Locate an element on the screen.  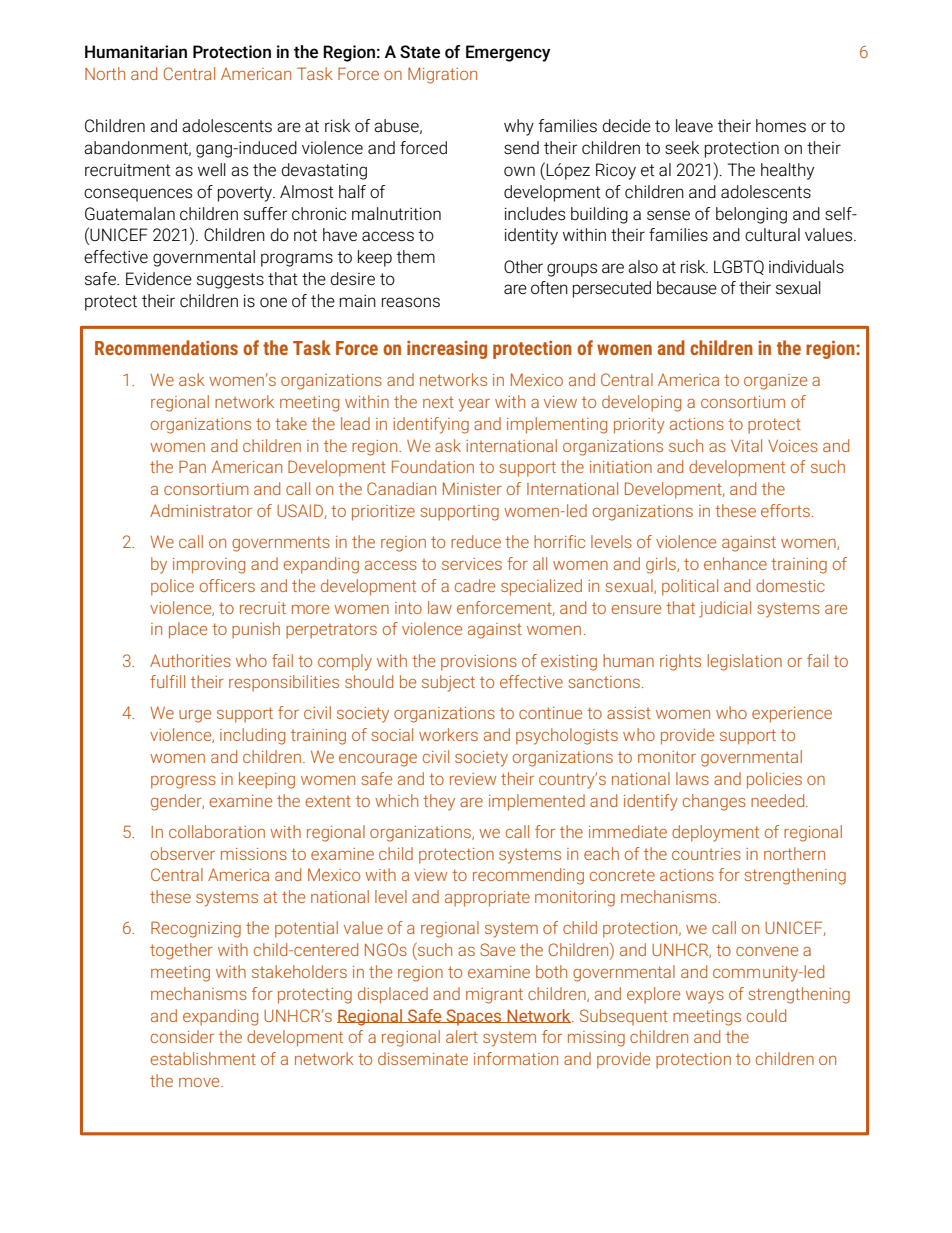
year is located at coordinates (474, 405).
